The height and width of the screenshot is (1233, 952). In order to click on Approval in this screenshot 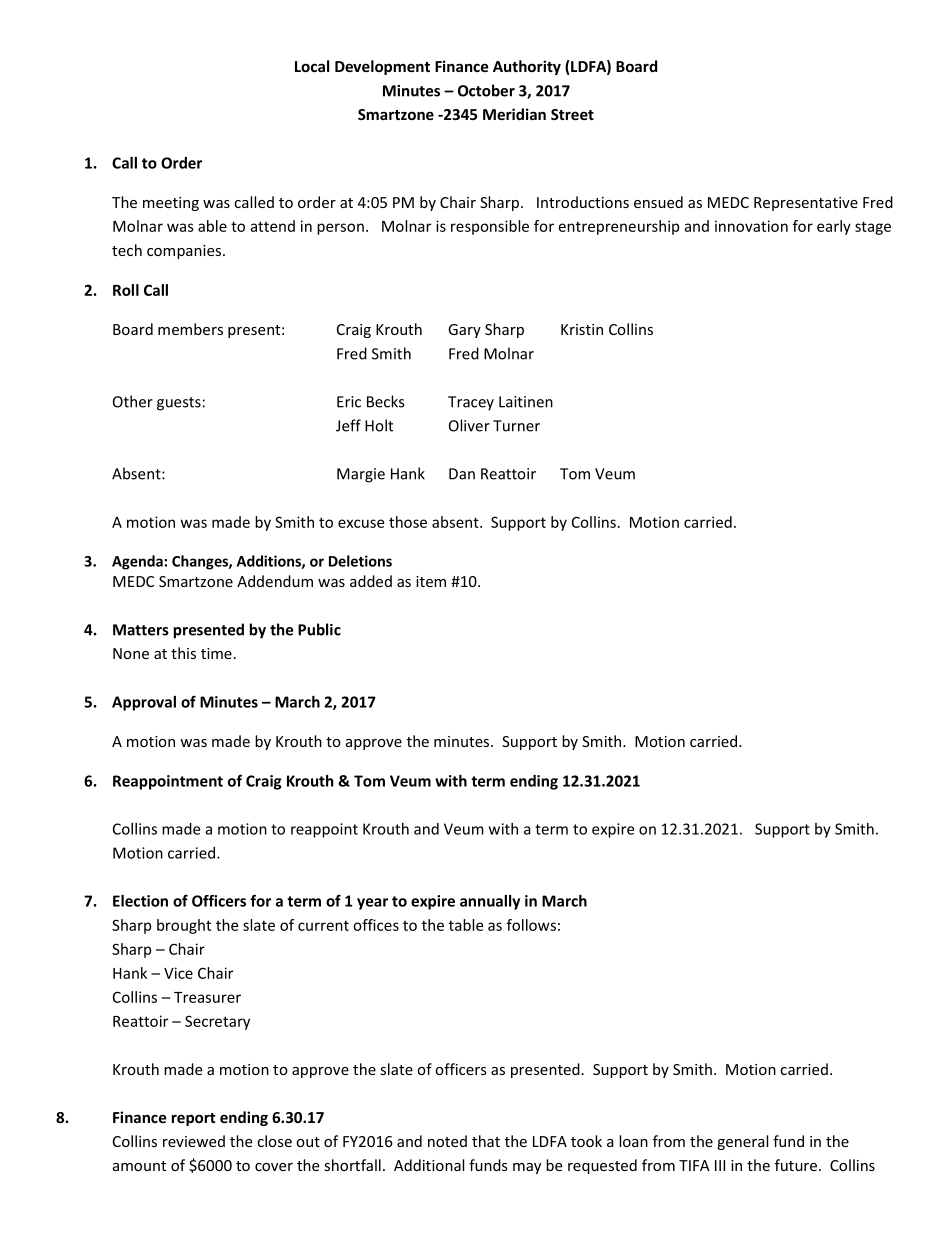, I will do `click(144, 703)`.
